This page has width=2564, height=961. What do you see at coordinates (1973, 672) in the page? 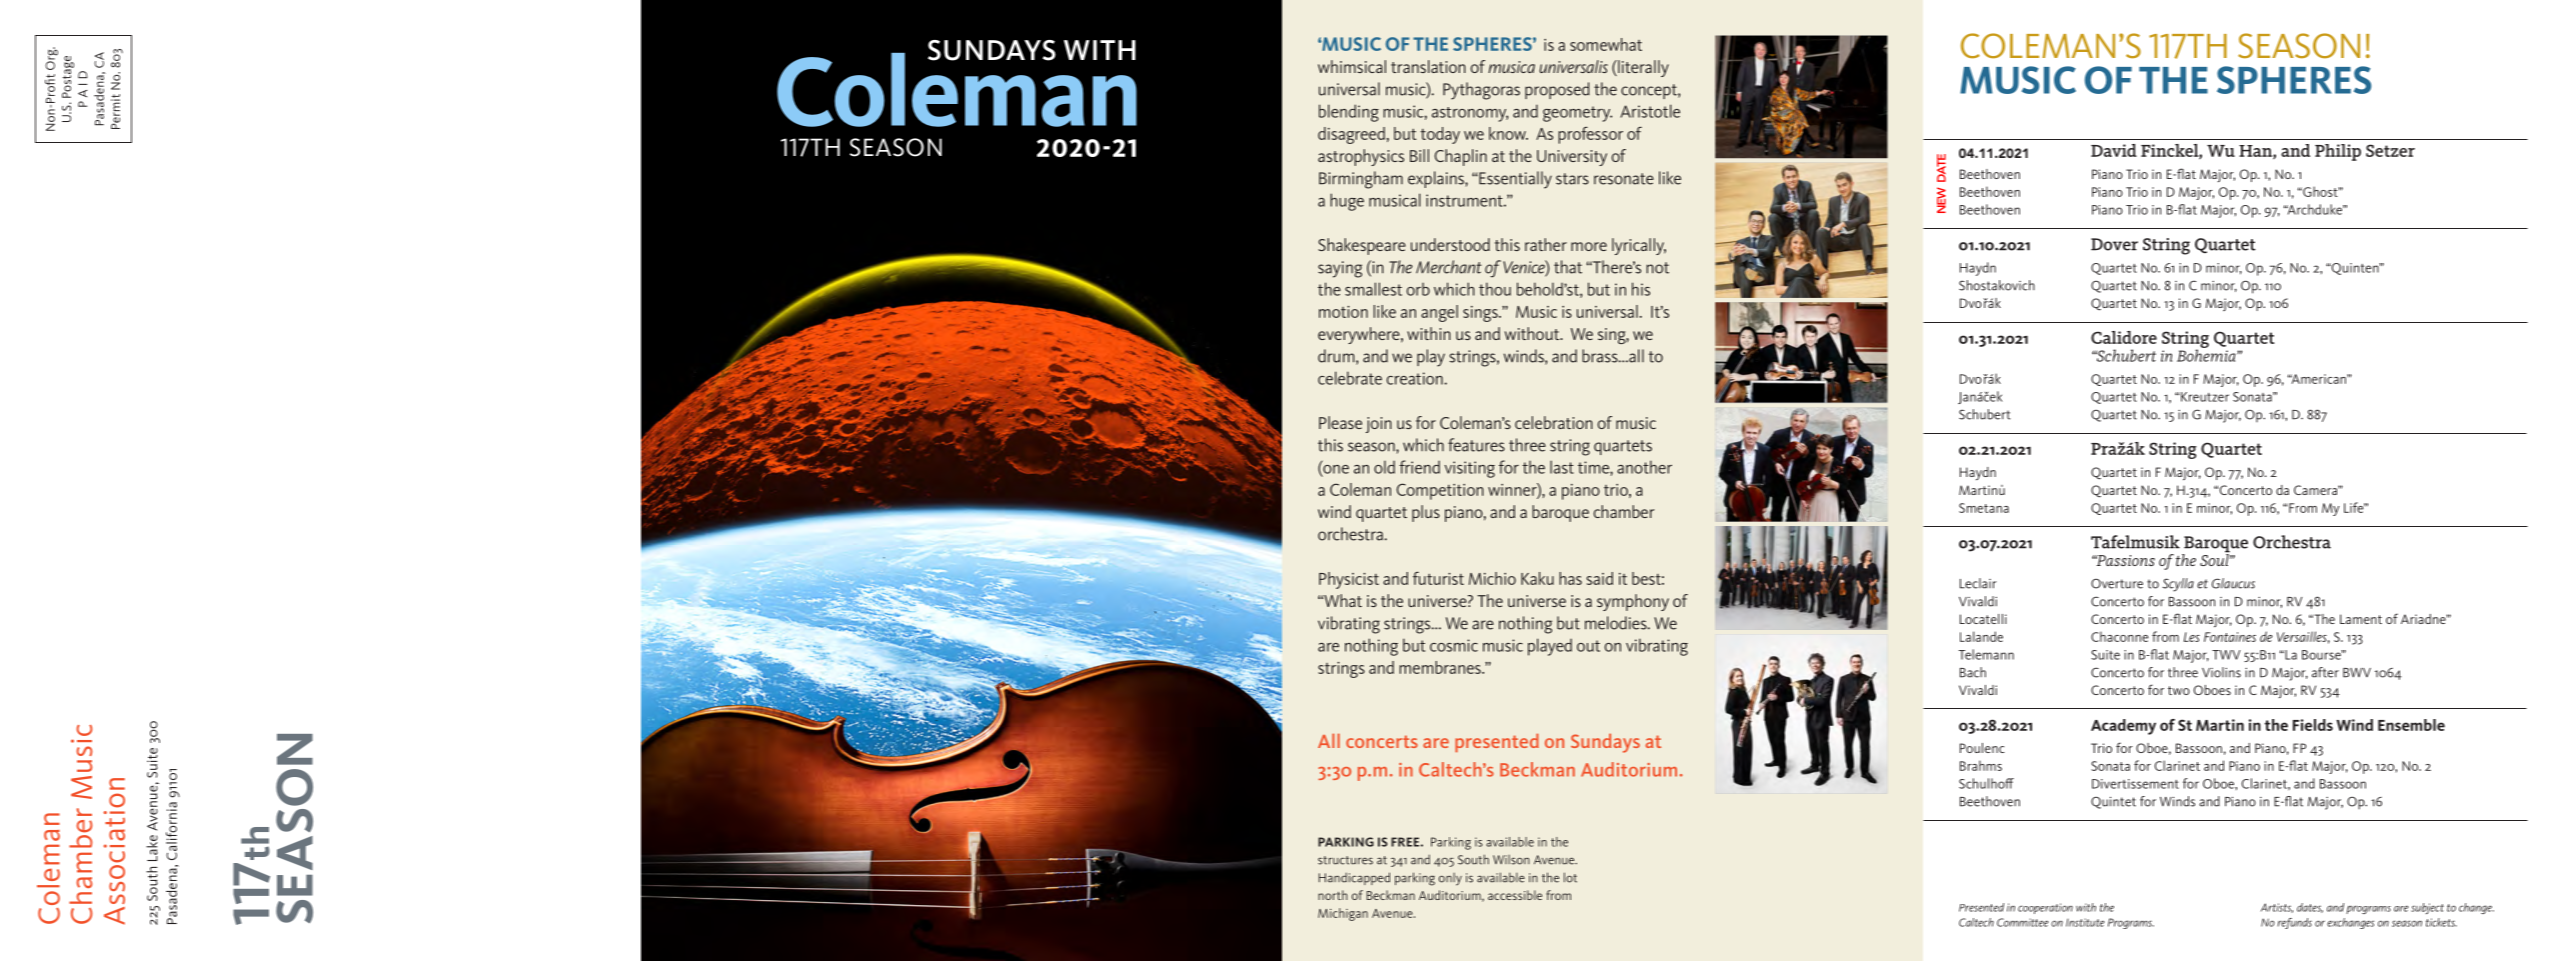
I see `Bach` at bounding box center [1973, 672].
